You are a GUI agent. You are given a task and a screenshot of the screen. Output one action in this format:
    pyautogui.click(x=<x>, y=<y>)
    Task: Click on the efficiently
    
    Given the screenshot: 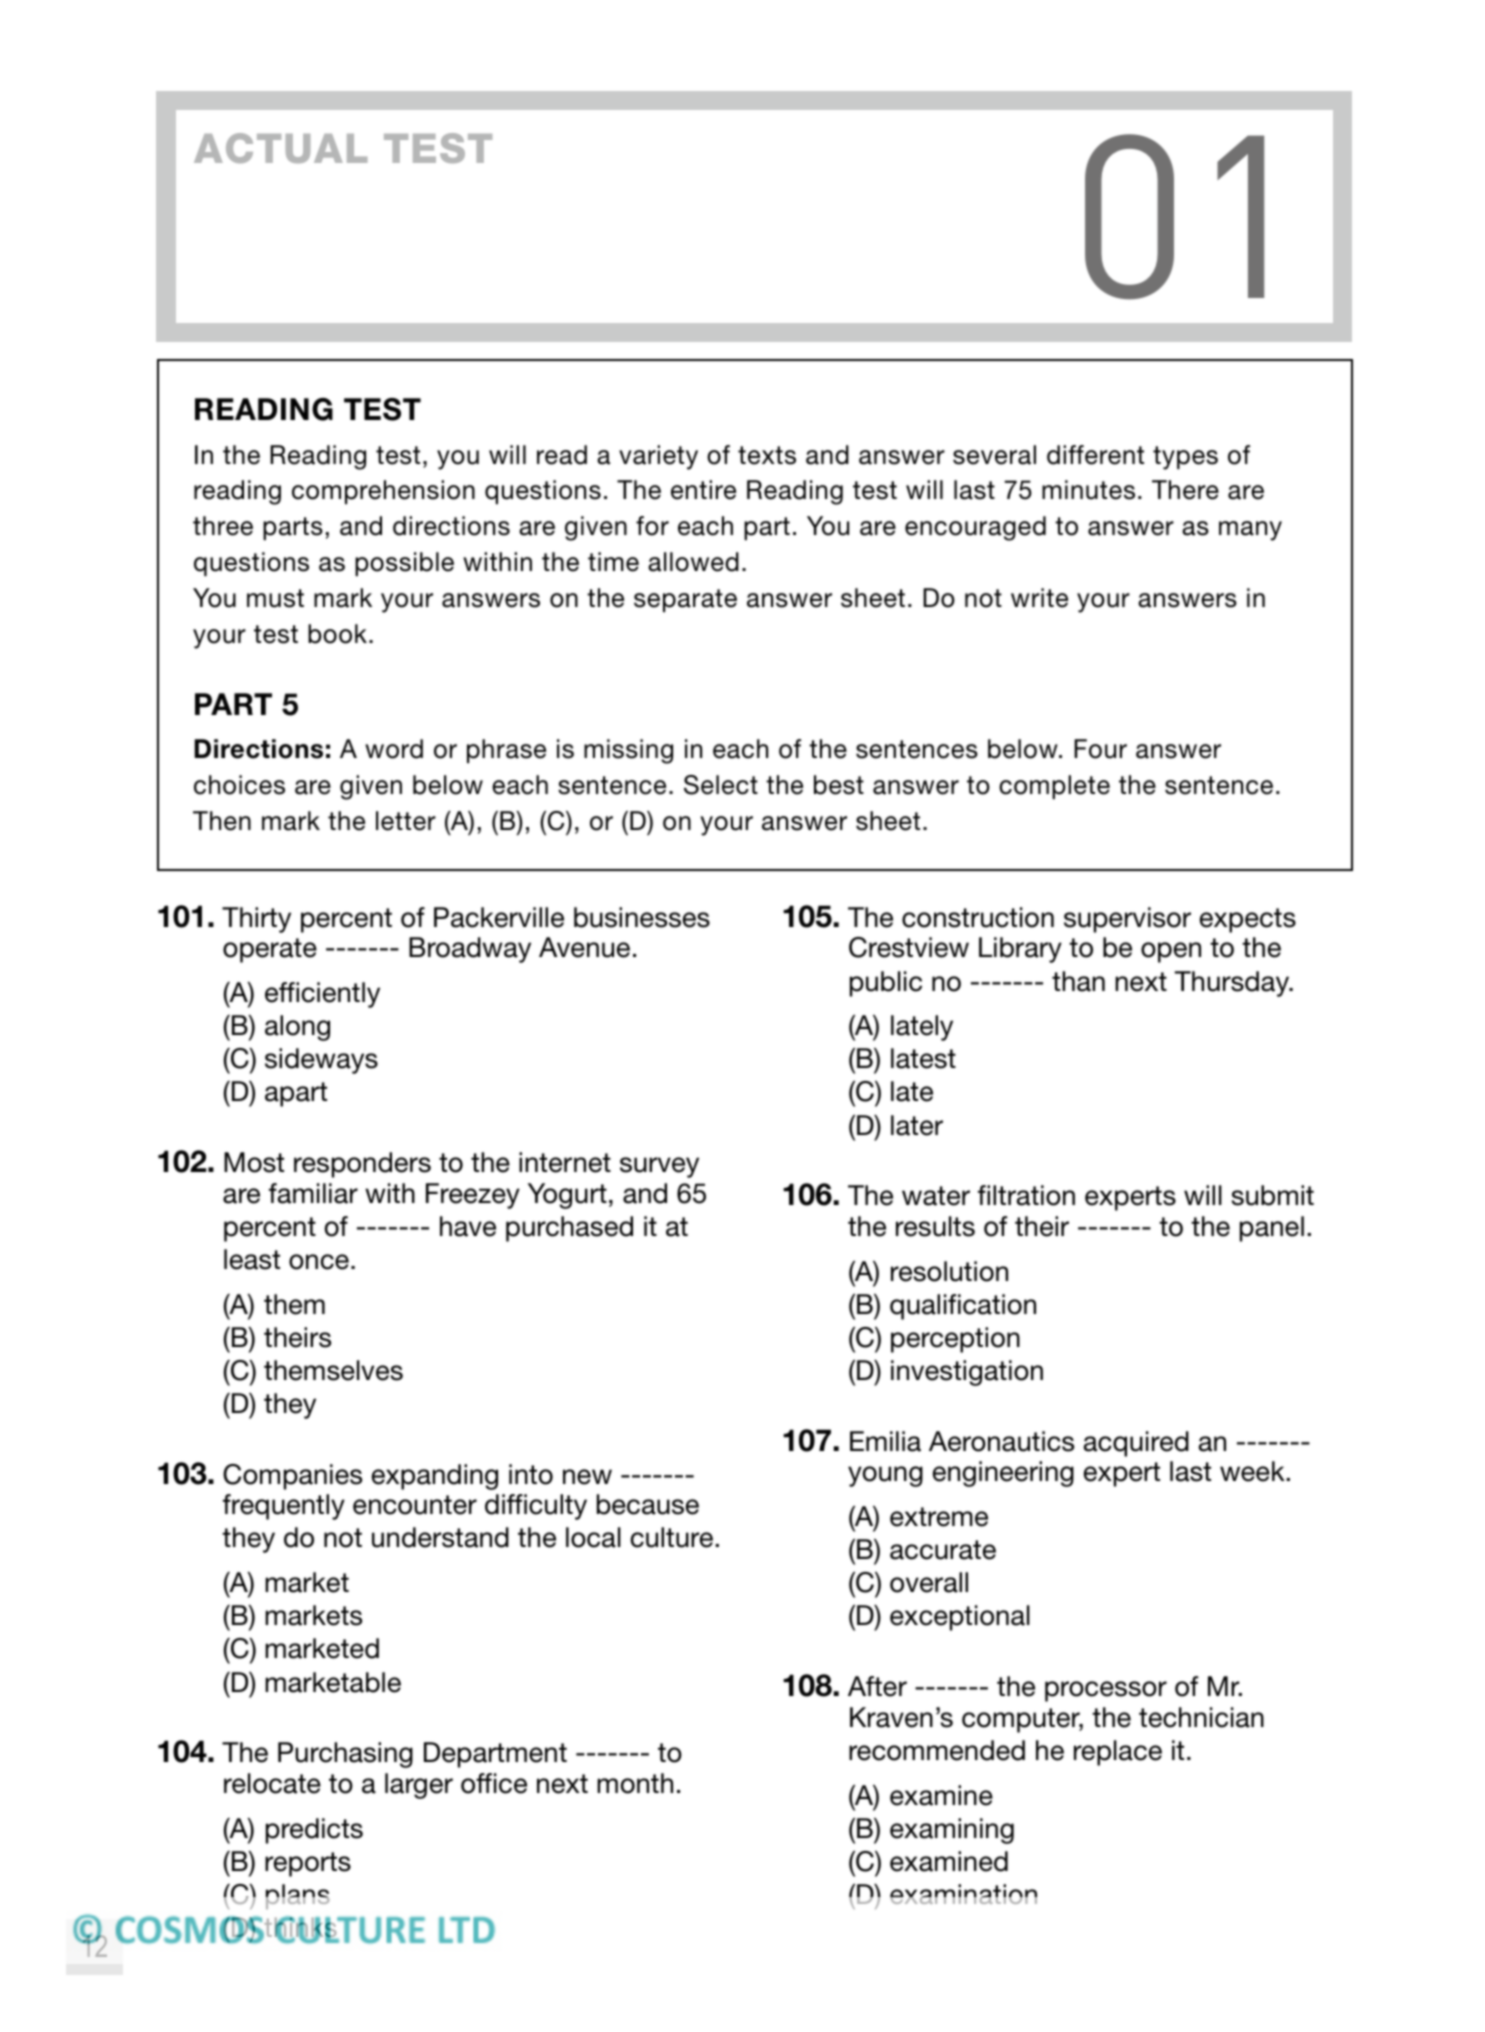 What is the action you would take?
    pyautogui.click(x=322, y=995)
